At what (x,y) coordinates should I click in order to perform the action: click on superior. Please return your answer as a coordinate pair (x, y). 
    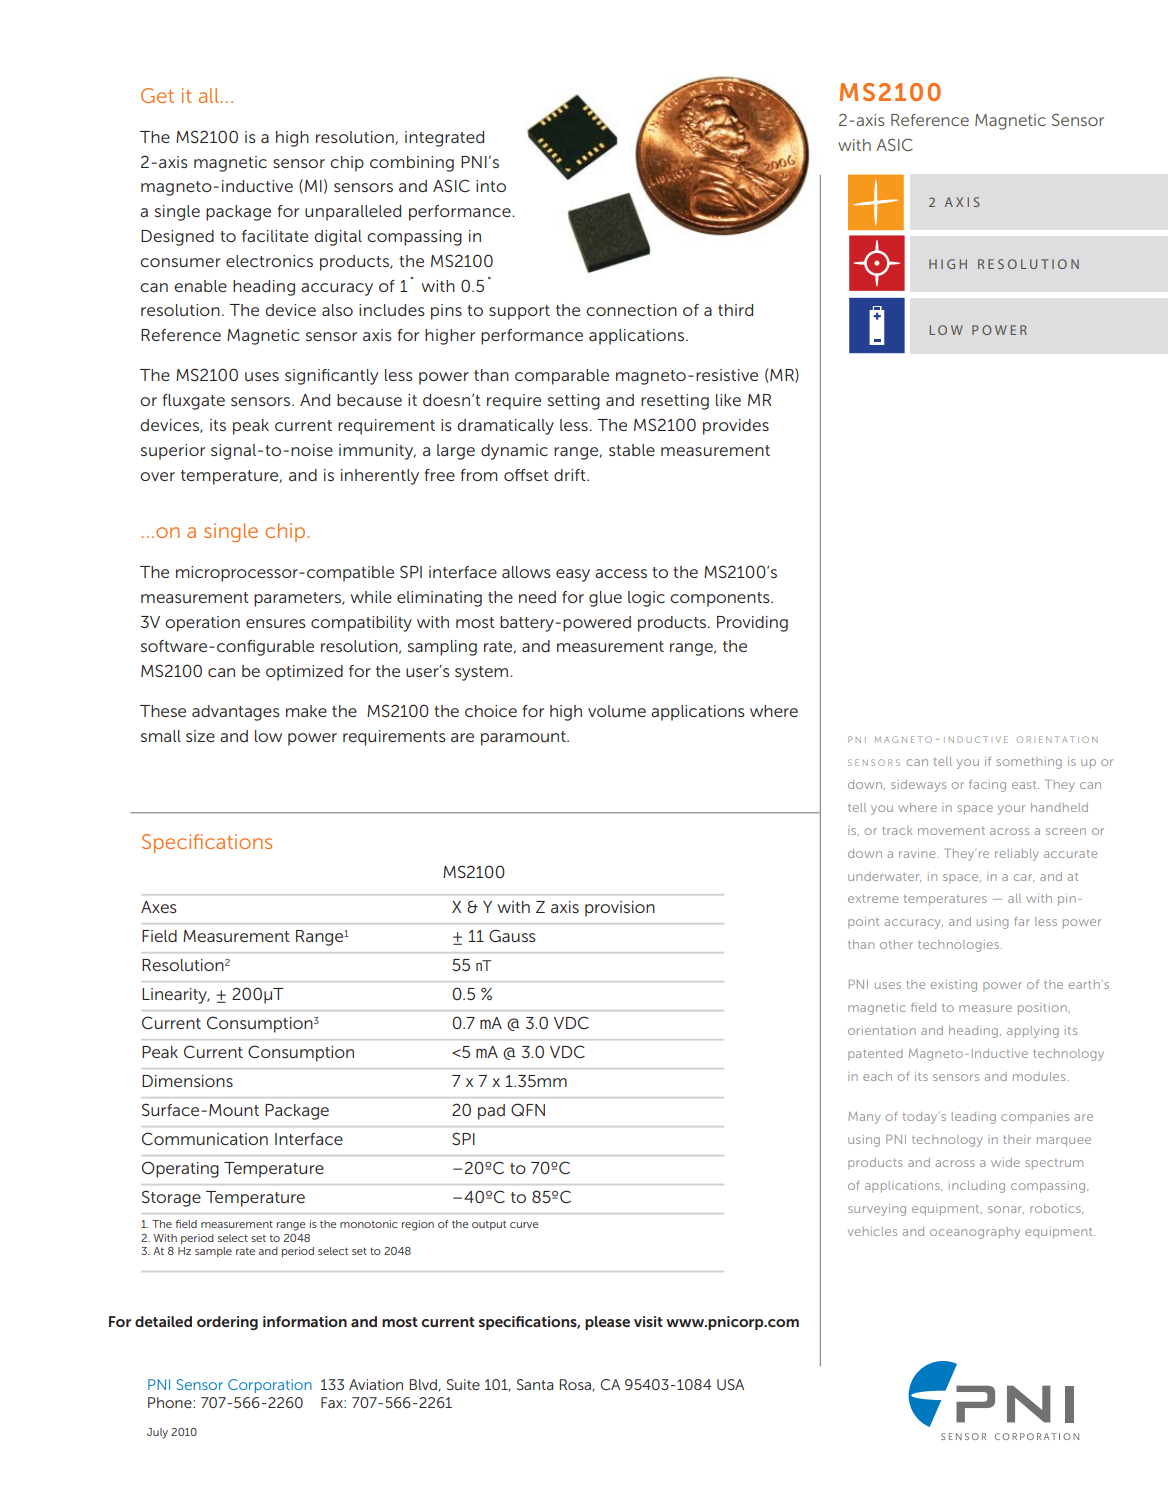
    Looking at the image, I should click on (173, 452).
